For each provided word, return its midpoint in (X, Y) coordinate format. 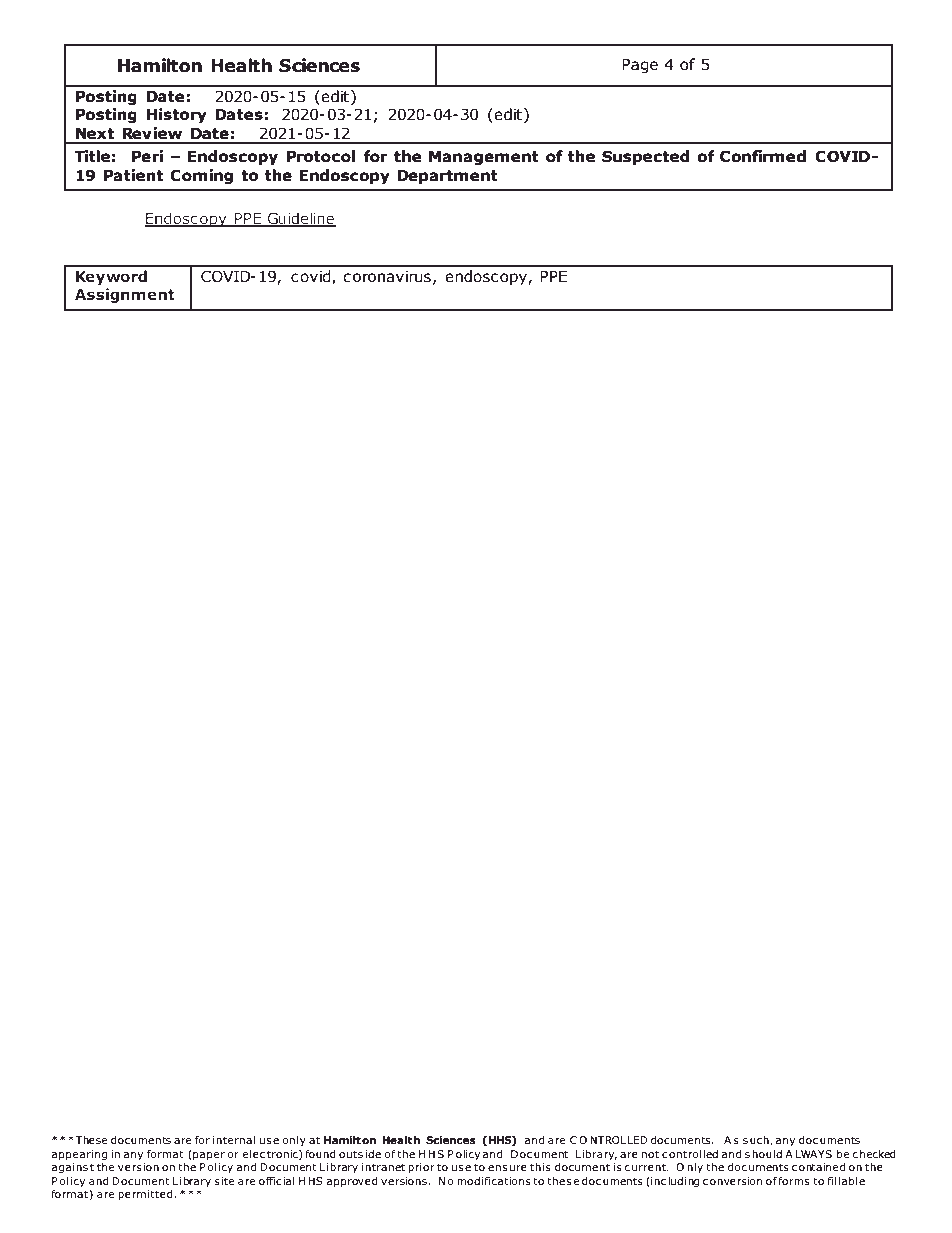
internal (234, 1140)
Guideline (301, 219)
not (650, 1154)
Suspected (645, 157)
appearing (79, 1155)
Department (447, 177)
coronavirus (387, 277)
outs (351, 1154)
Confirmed (763, 156)
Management (484, 158)
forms (793, 1181)
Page (640, 66)
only (294, 1141)
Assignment (125, 295)
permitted (145, 1195)
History (177, 115)
